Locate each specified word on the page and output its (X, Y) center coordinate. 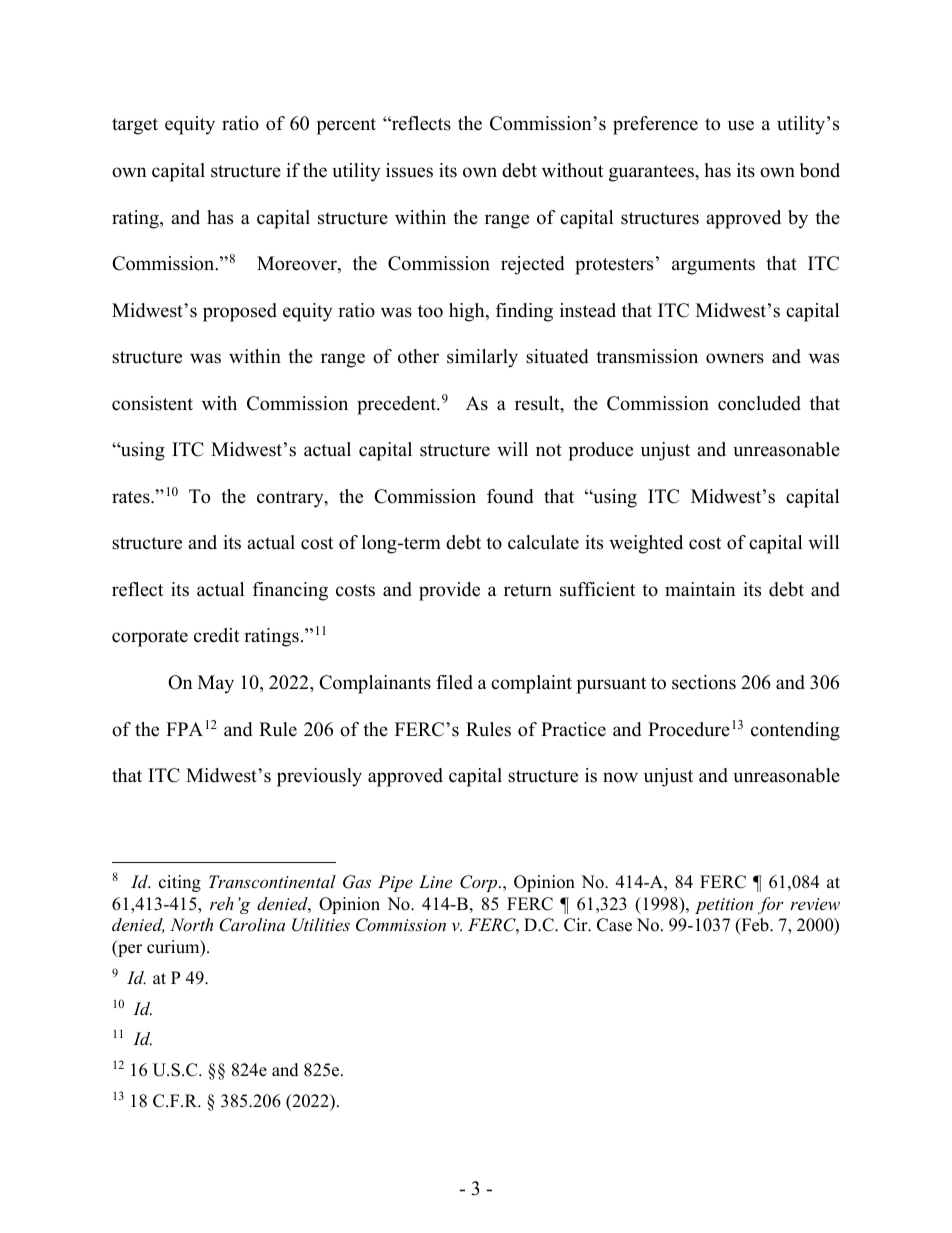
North (191, 924)
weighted (646, 544)
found (510, 496)
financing (290, 591)
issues (409, 170)
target (135, 126)
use (741, 125)
